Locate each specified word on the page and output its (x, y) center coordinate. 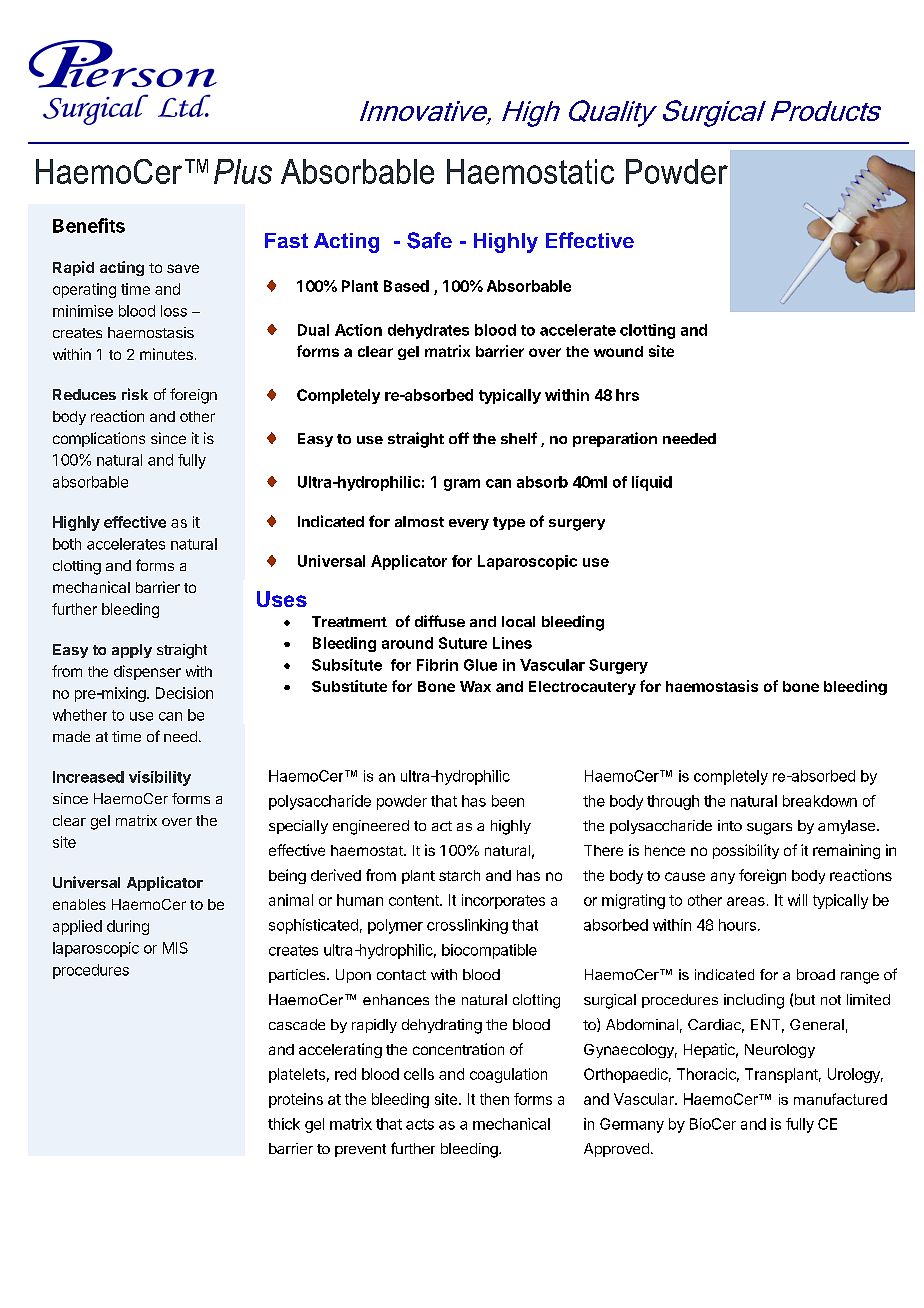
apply (132, 651)
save (183, 268)
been (508, 801)
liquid (652, 483)
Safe (429, 240)
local (518, 621)
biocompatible (489, 951)
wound (618, 351)
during (128, 927)
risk (135, 394)
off (459, 438)
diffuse (440, 621)
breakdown (820, 801)
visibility (160, 778)
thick (284, 1124)
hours (737, 925)
